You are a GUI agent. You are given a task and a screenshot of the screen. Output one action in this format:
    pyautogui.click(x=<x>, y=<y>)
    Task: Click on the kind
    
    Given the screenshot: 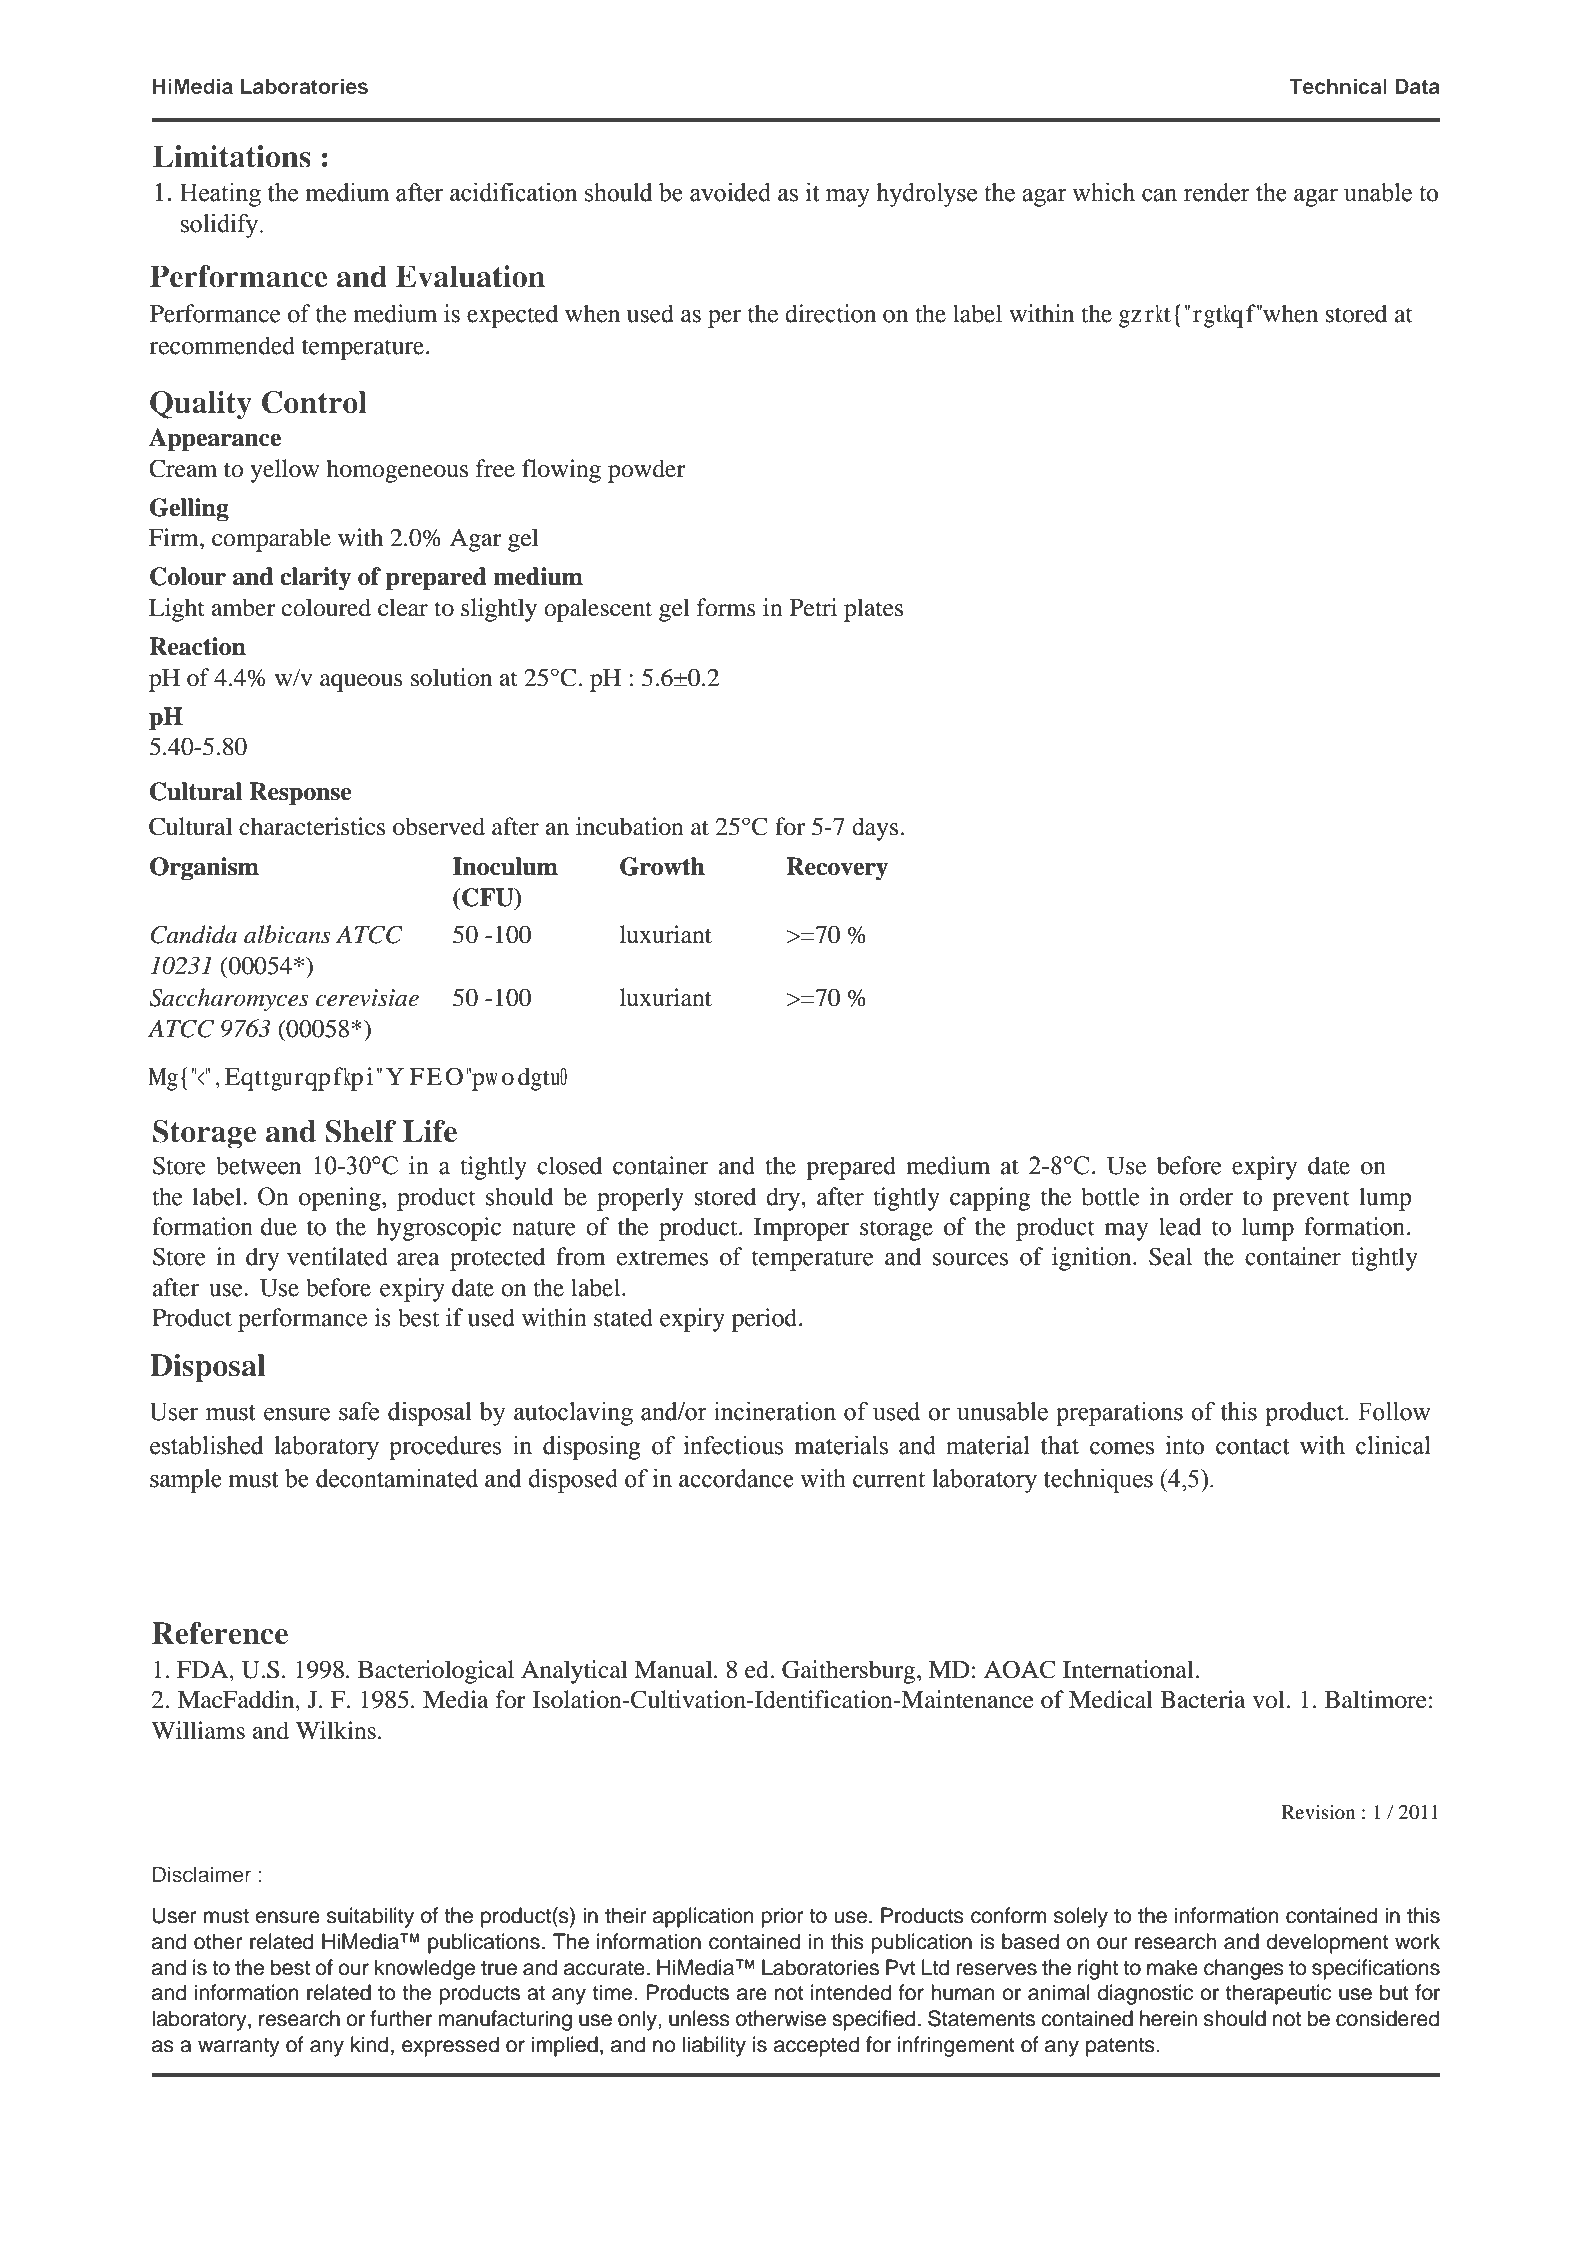 What is the action you would take?
    pyautogui.click(x=369, y=2044)
